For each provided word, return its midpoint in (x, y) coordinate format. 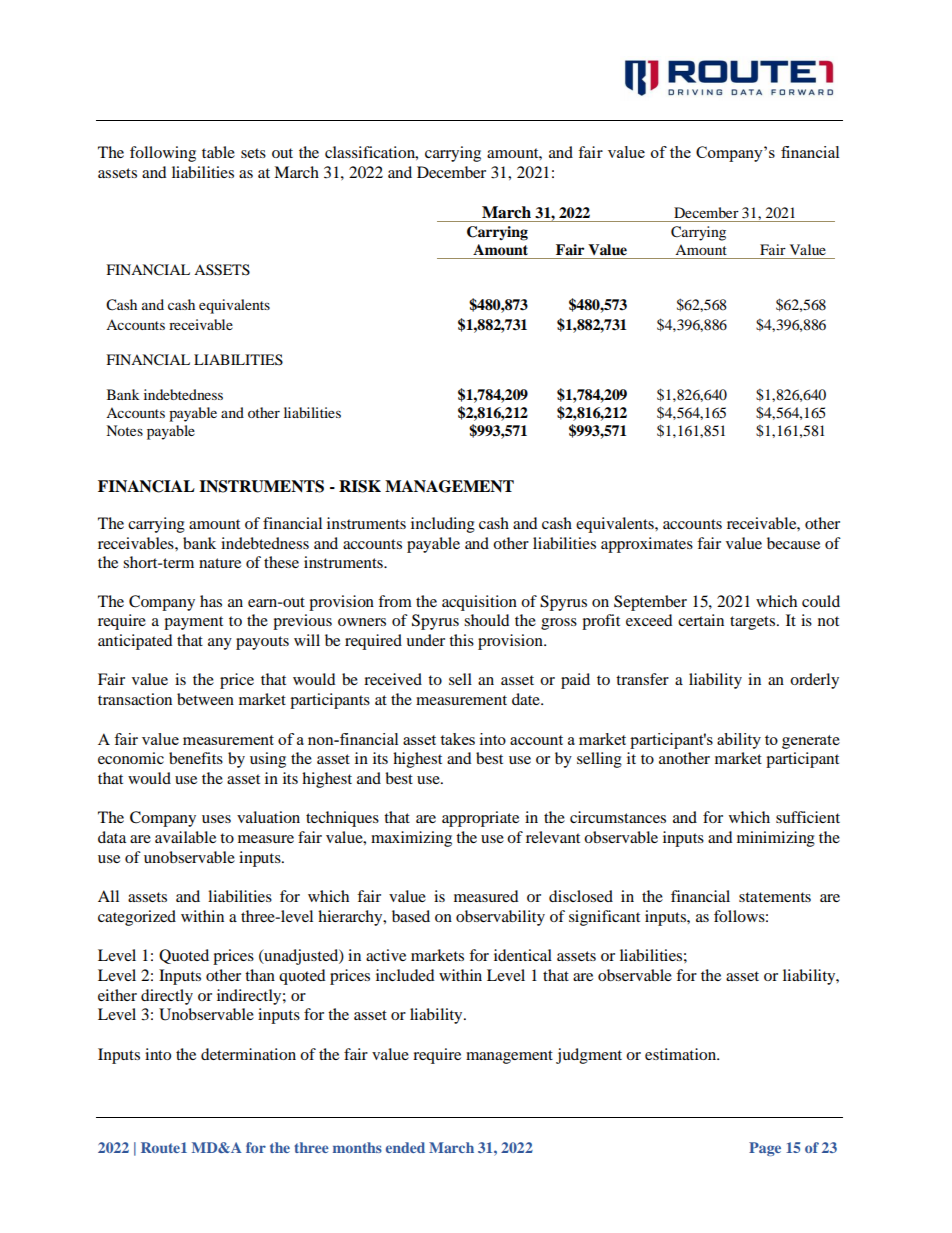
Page (765, 1149)
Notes (124, 430)
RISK (360, 486)
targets (754, 623)
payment (193, 623)
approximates (647, 545)
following (163, 154)
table (218, 152)
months (357, 1147)
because (793, 543)
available (185, 837)
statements (775, 897)
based (411, 916)
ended (405, 1147)
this (461, 640)
